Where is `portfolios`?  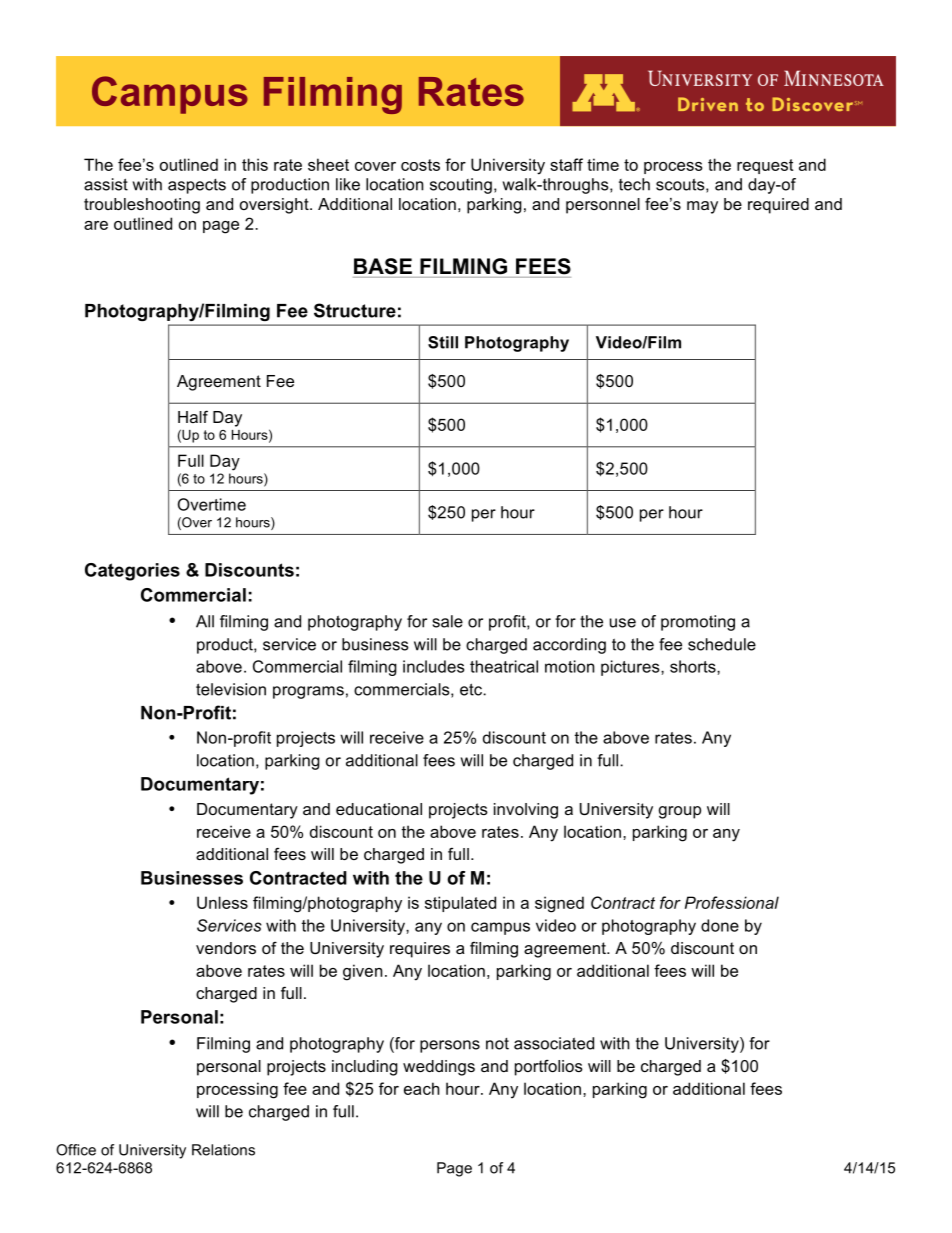 portfolios is located at coordinates (549, 1067).
